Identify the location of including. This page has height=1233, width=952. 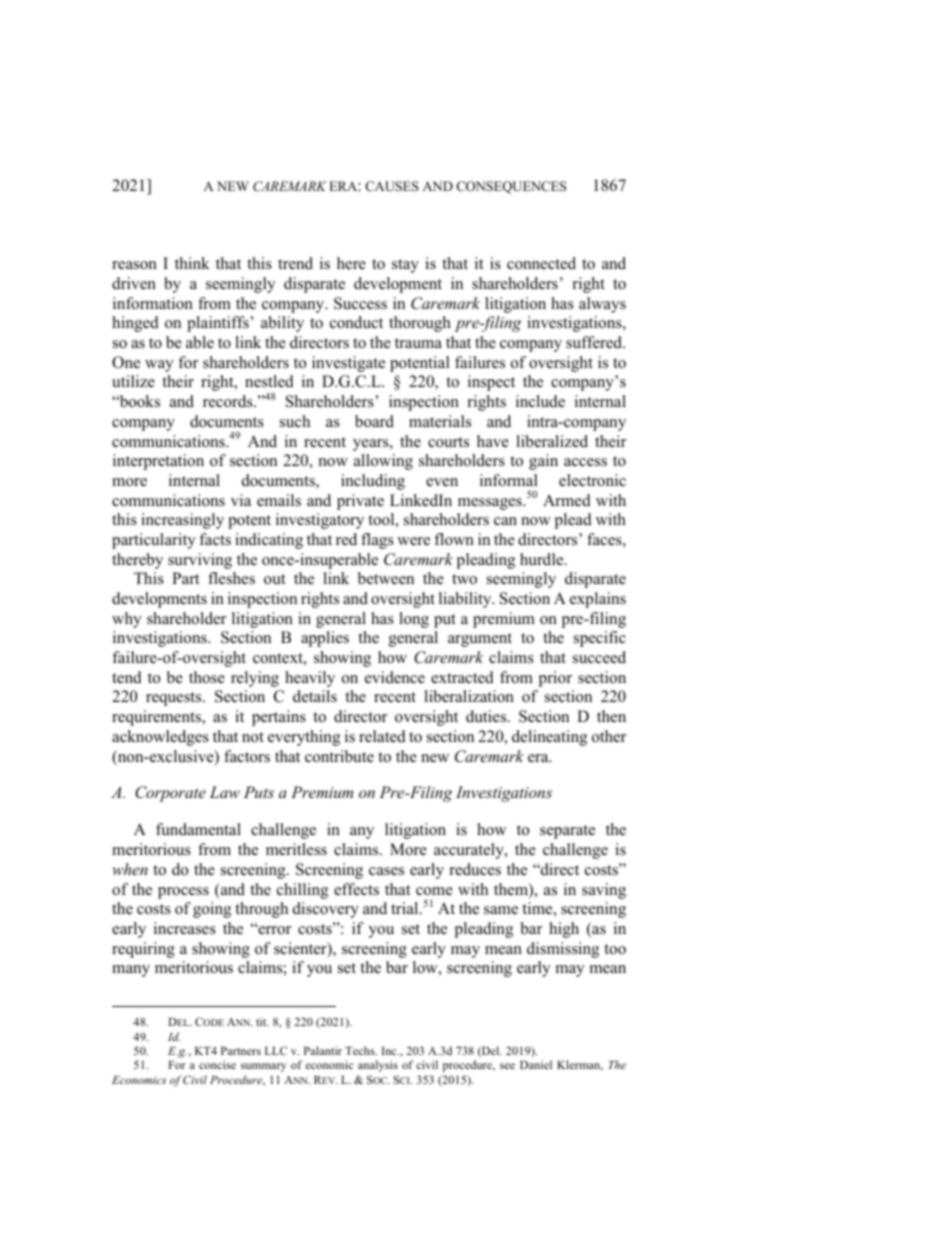
(373, 482).
